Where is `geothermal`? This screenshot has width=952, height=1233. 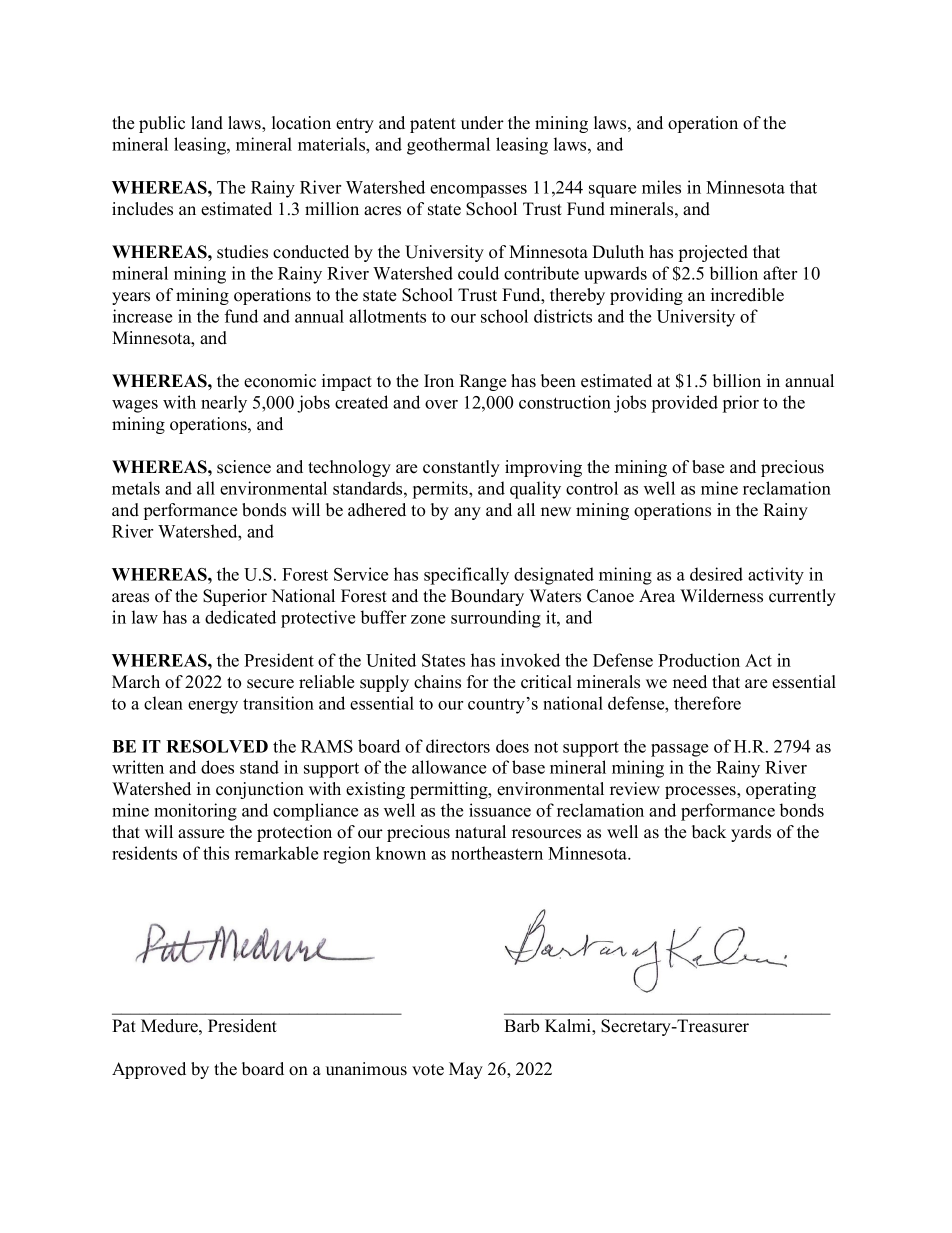 geothermal is located at coordinates (448, 146).
